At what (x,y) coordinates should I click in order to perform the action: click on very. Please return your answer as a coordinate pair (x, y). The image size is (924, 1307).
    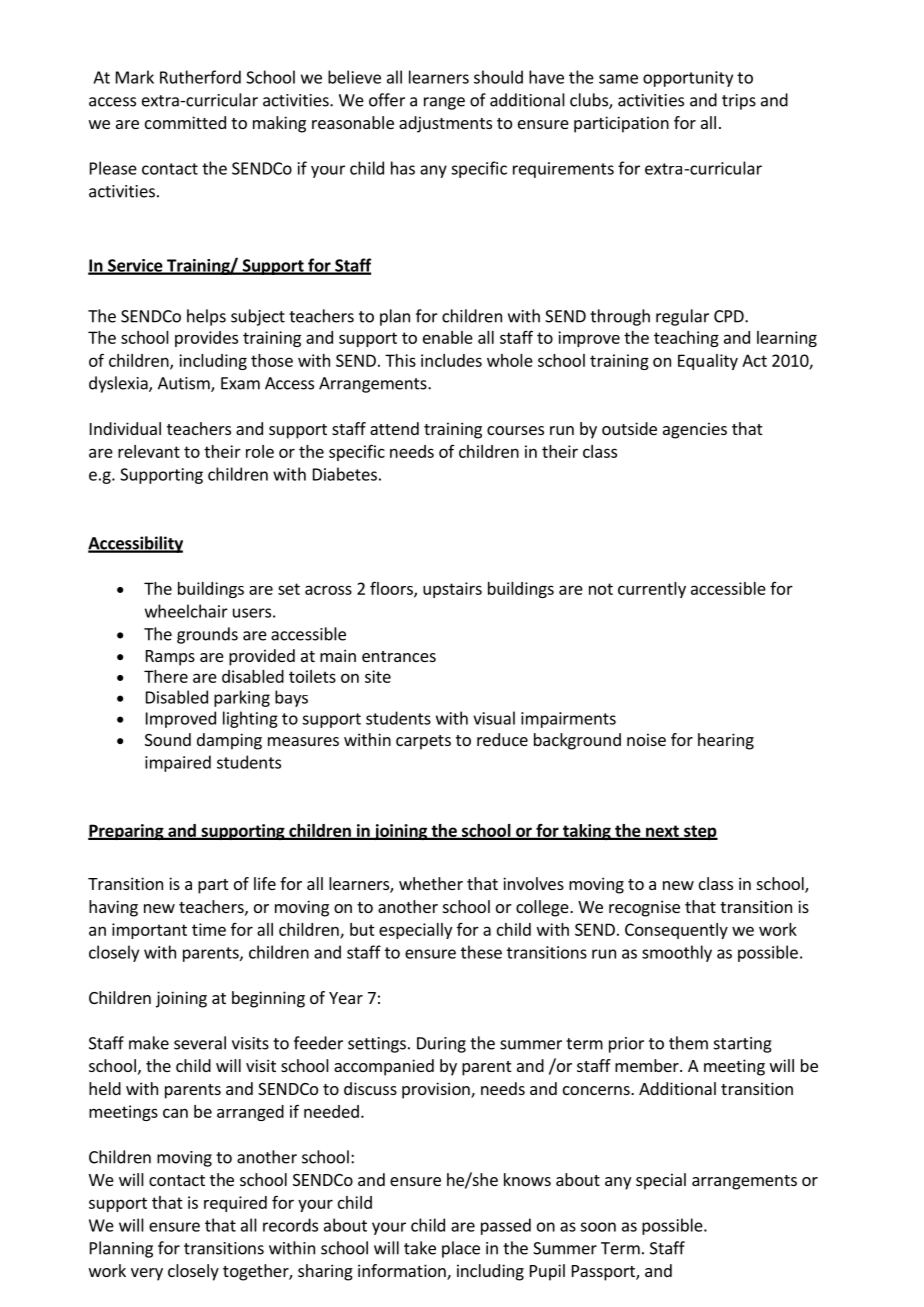
    Looking at the image, I should click on (147, 1274).
